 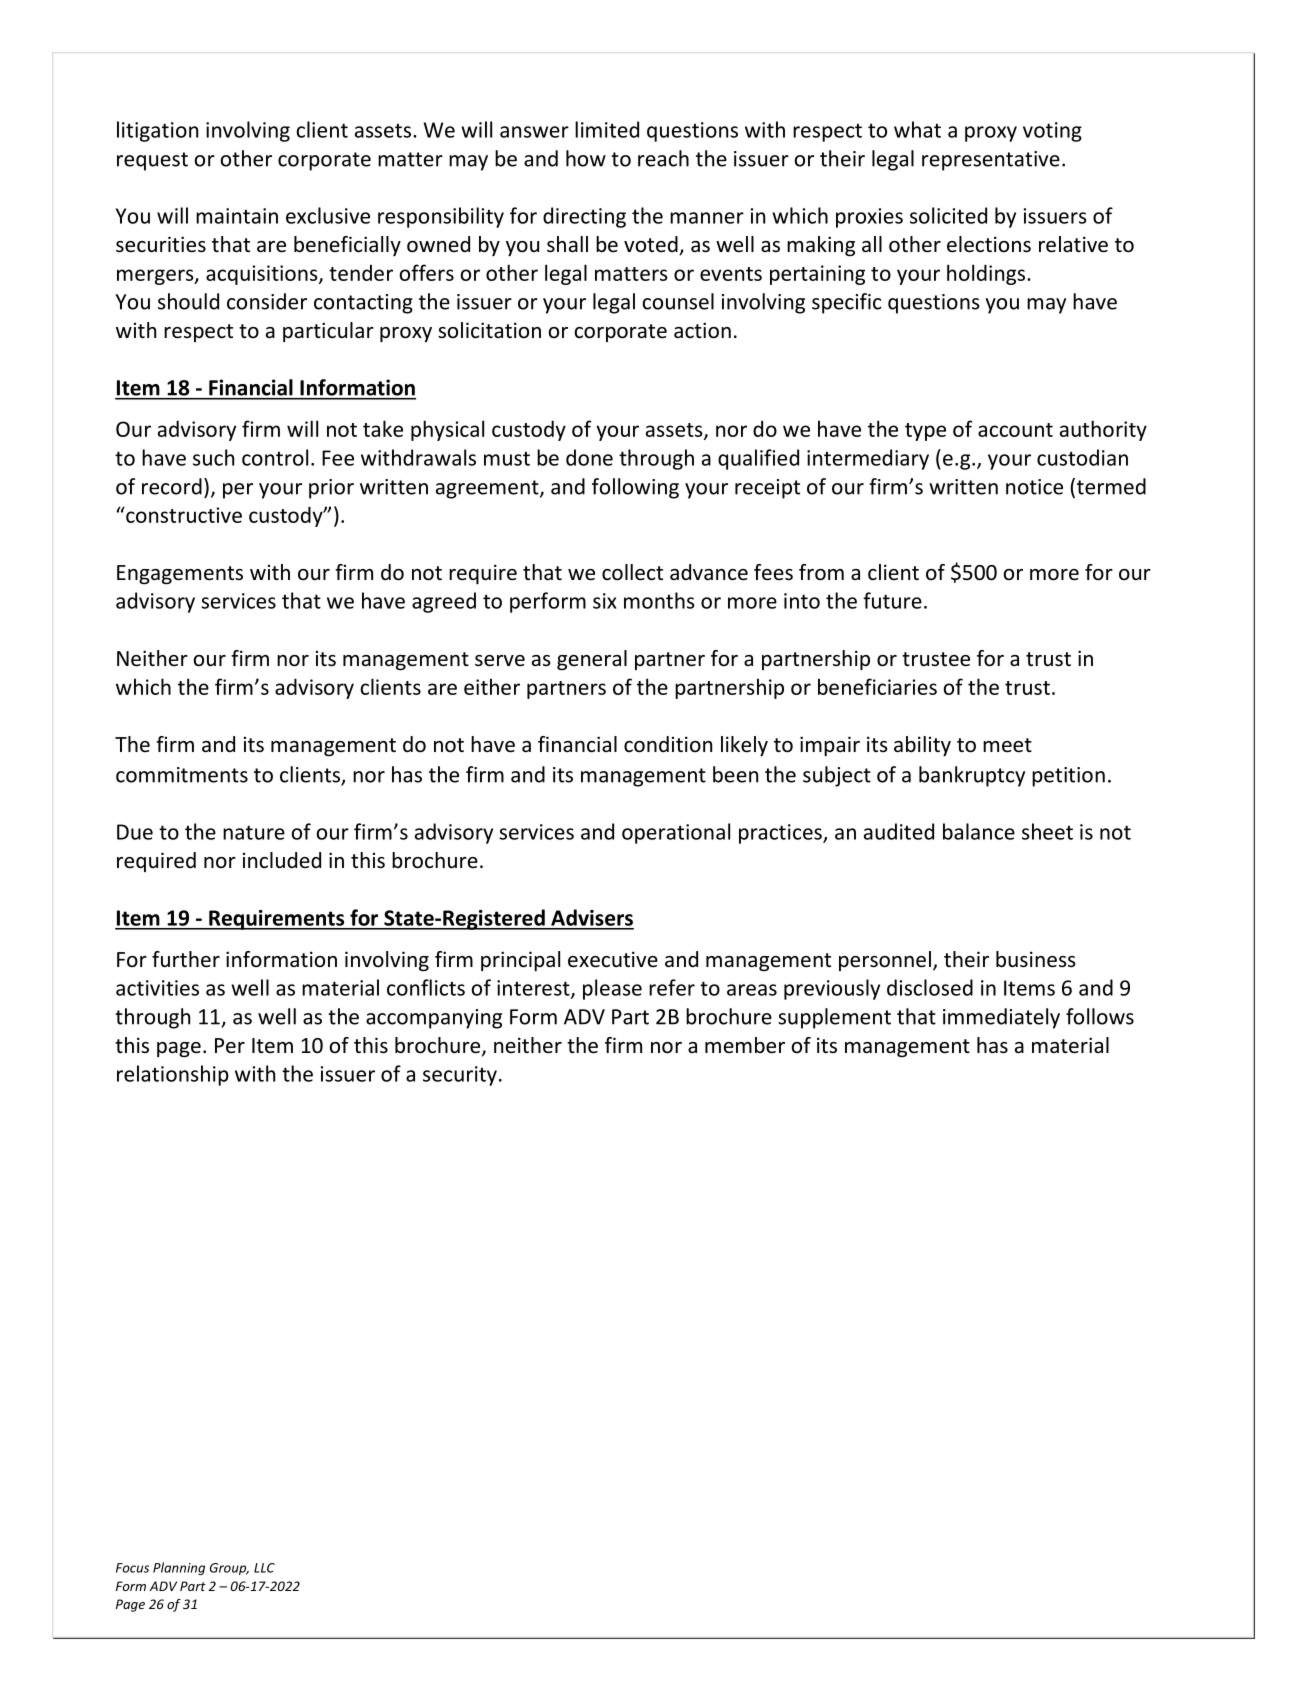 What do you see at coordinates (264, 1568) in the screenshot?
I see `LLC` at bounding box center [264, 1568].
